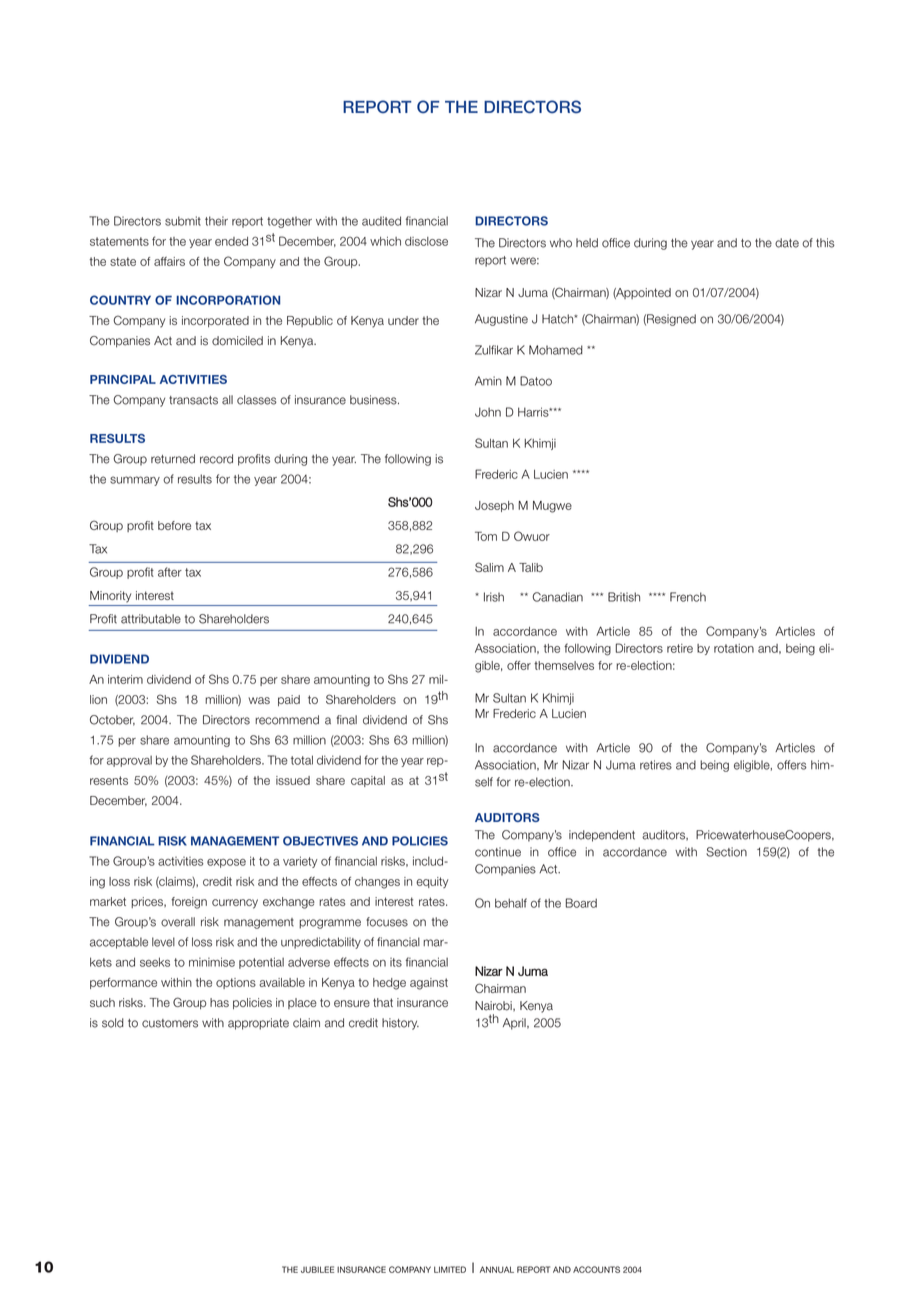 This screenshot has height=1308, width=924. I want to click on capital, so click(368, 781).
